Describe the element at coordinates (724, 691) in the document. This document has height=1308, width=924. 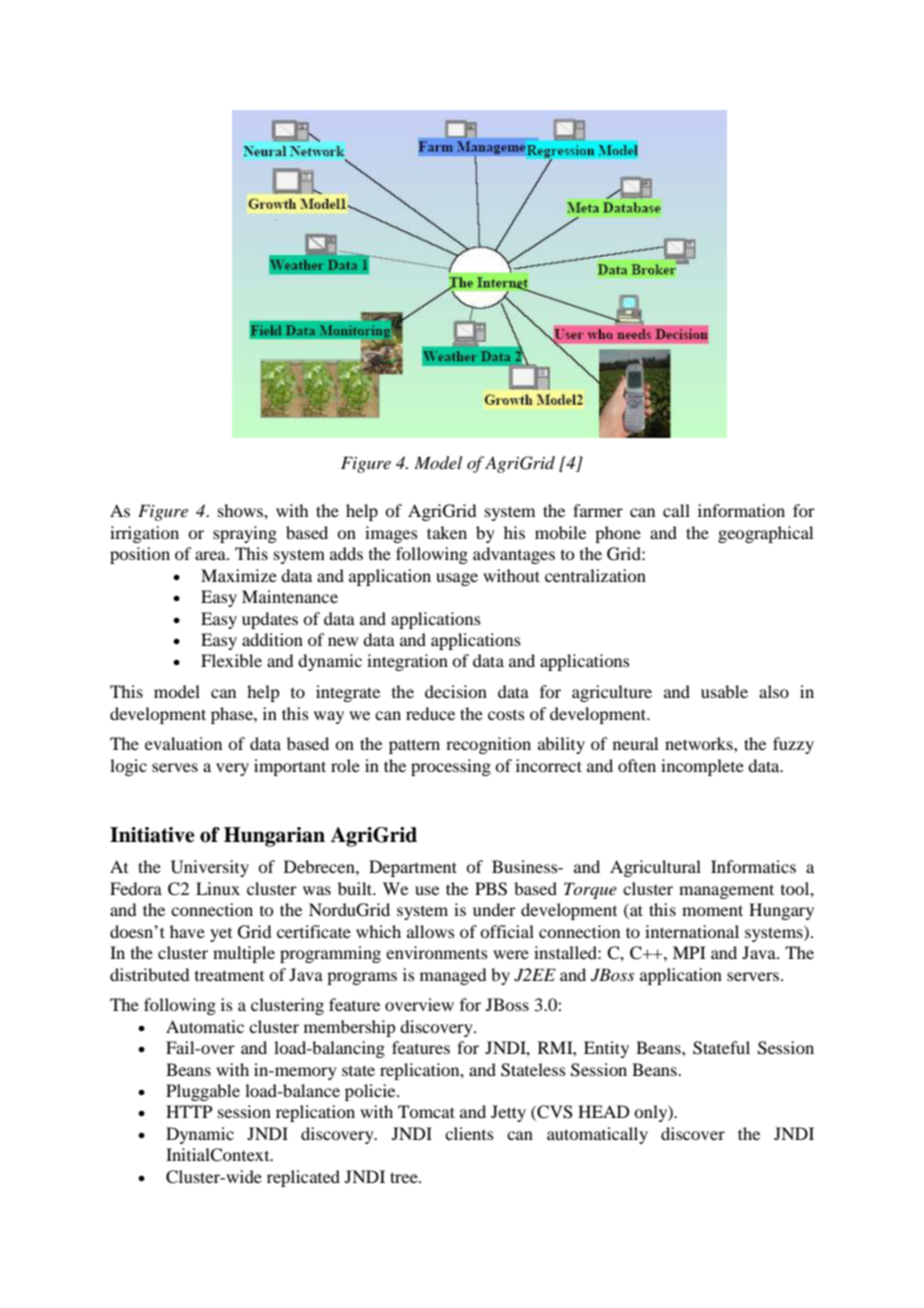
I see `usable` at that location.
